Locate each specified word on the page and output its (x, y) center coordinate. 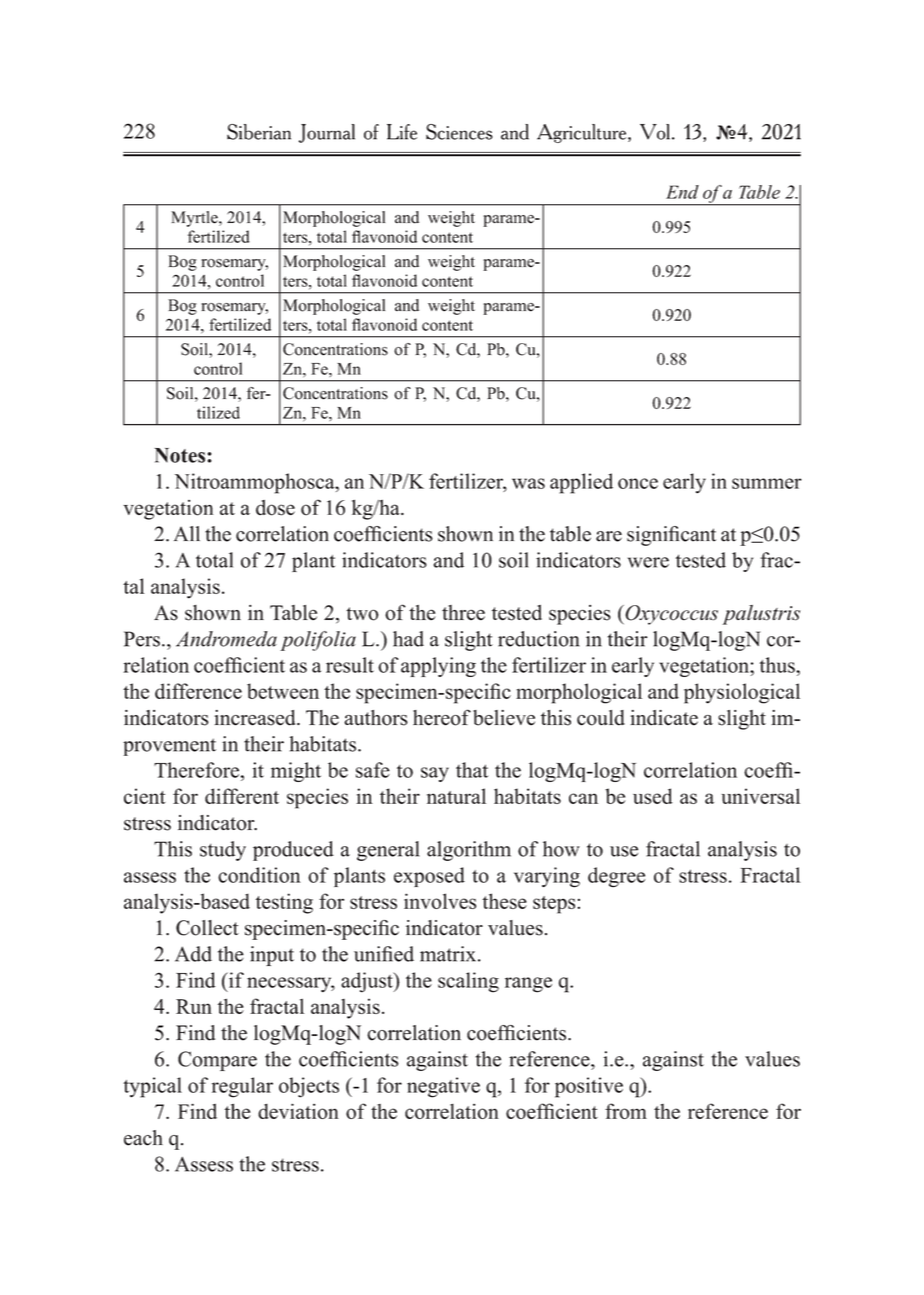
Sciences (459, 132)
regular (242, 1087)
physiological (742, 693)
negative (443, 1087)
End (682, 192)
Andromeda (226, 639)
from (626, 1111)
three (463, 612)
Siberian (259, 132)
